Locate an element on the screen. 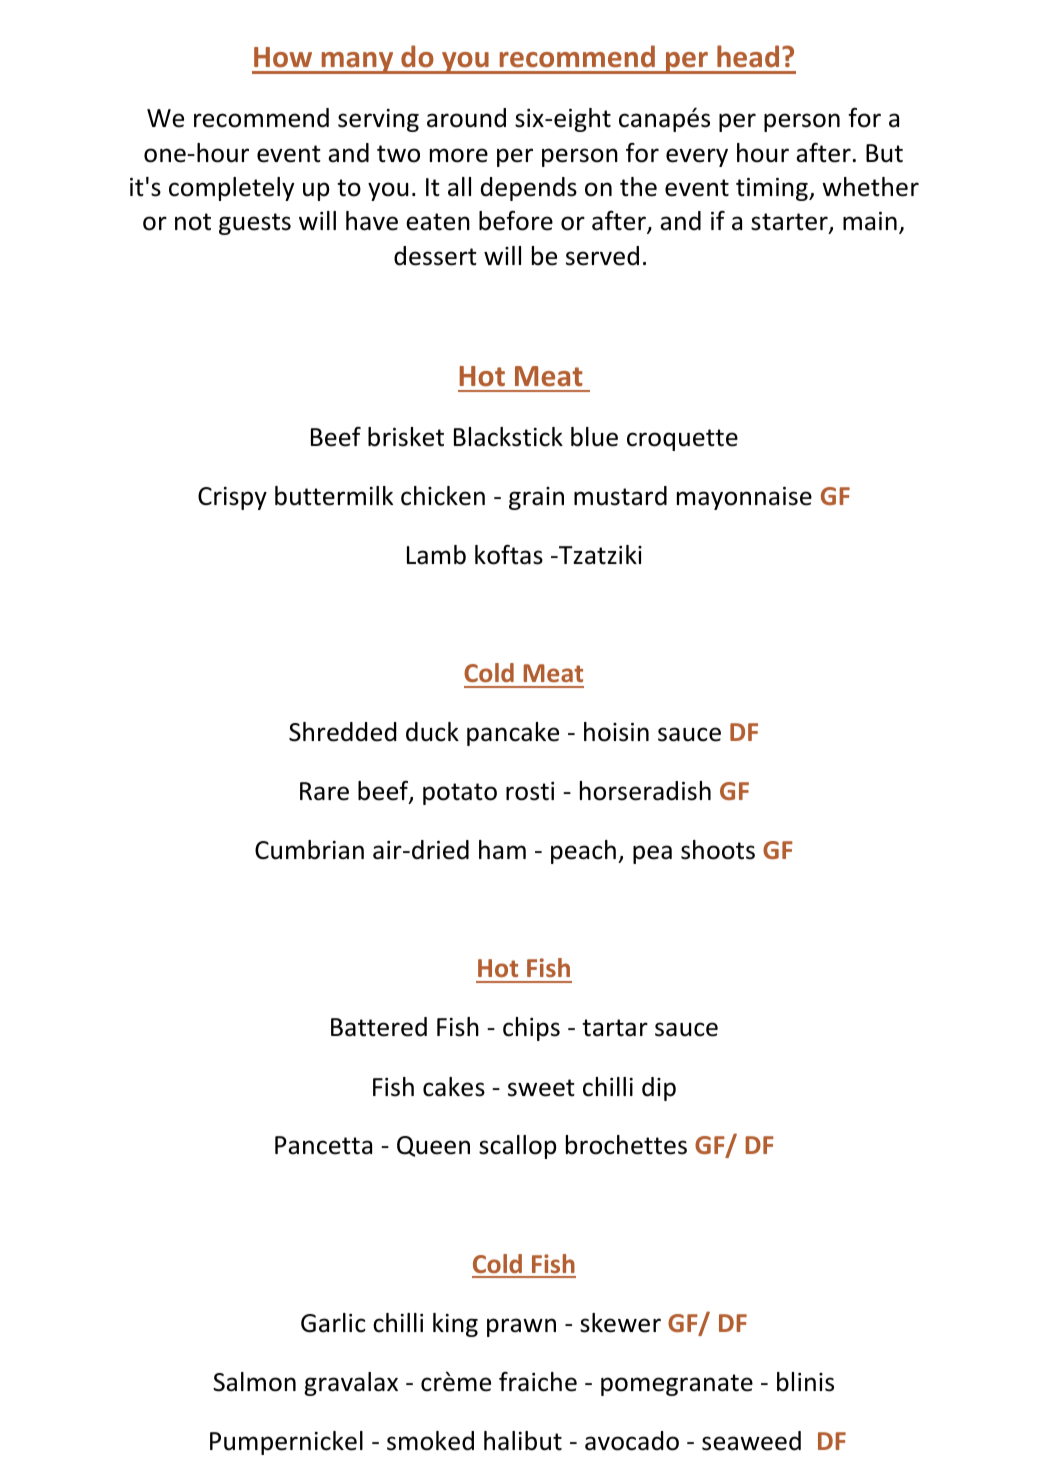 The image size is (1048, 1482). guests is located at coordinates (255, 224).
